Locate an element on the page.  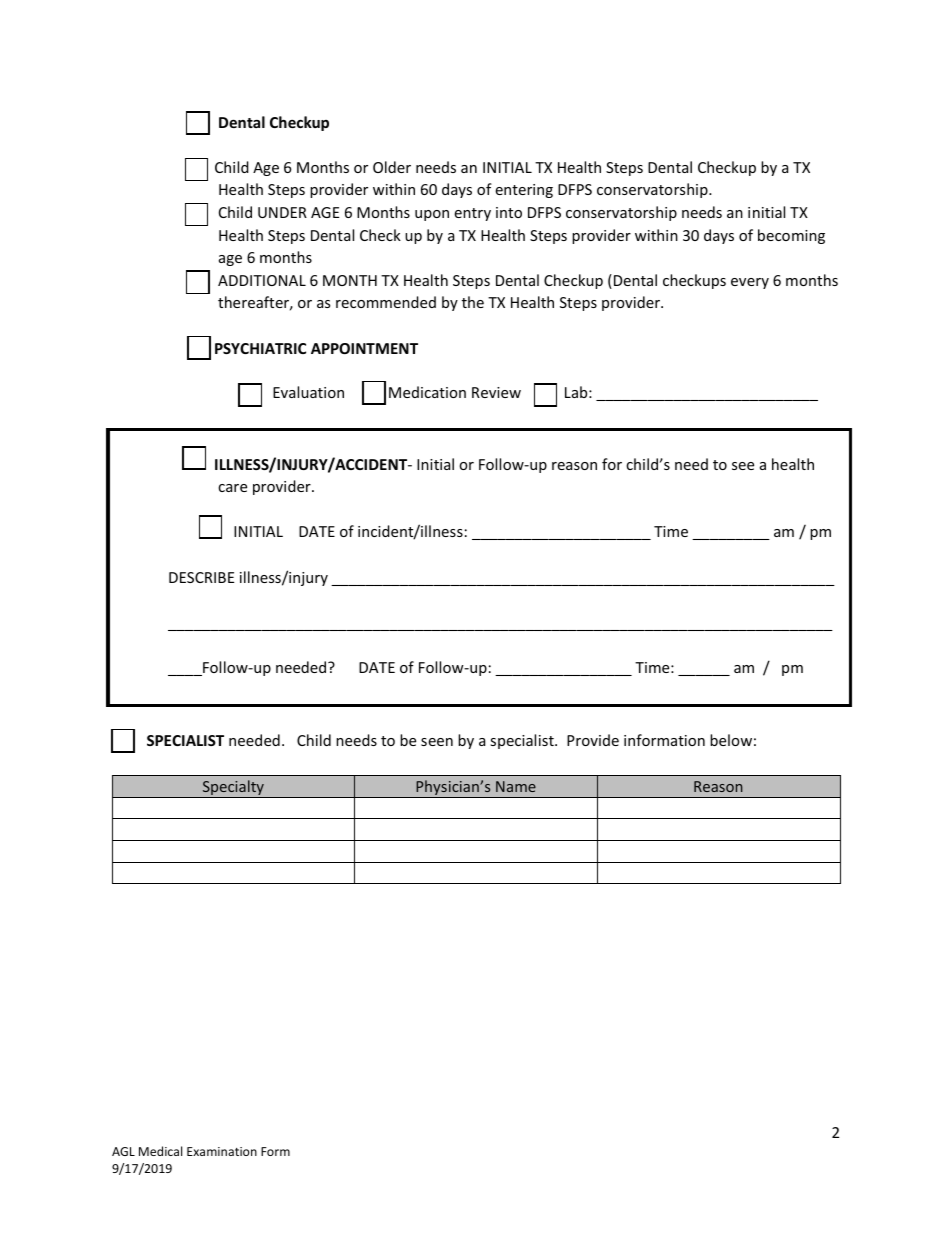
Medical is located at coordinates (160, 1151).
